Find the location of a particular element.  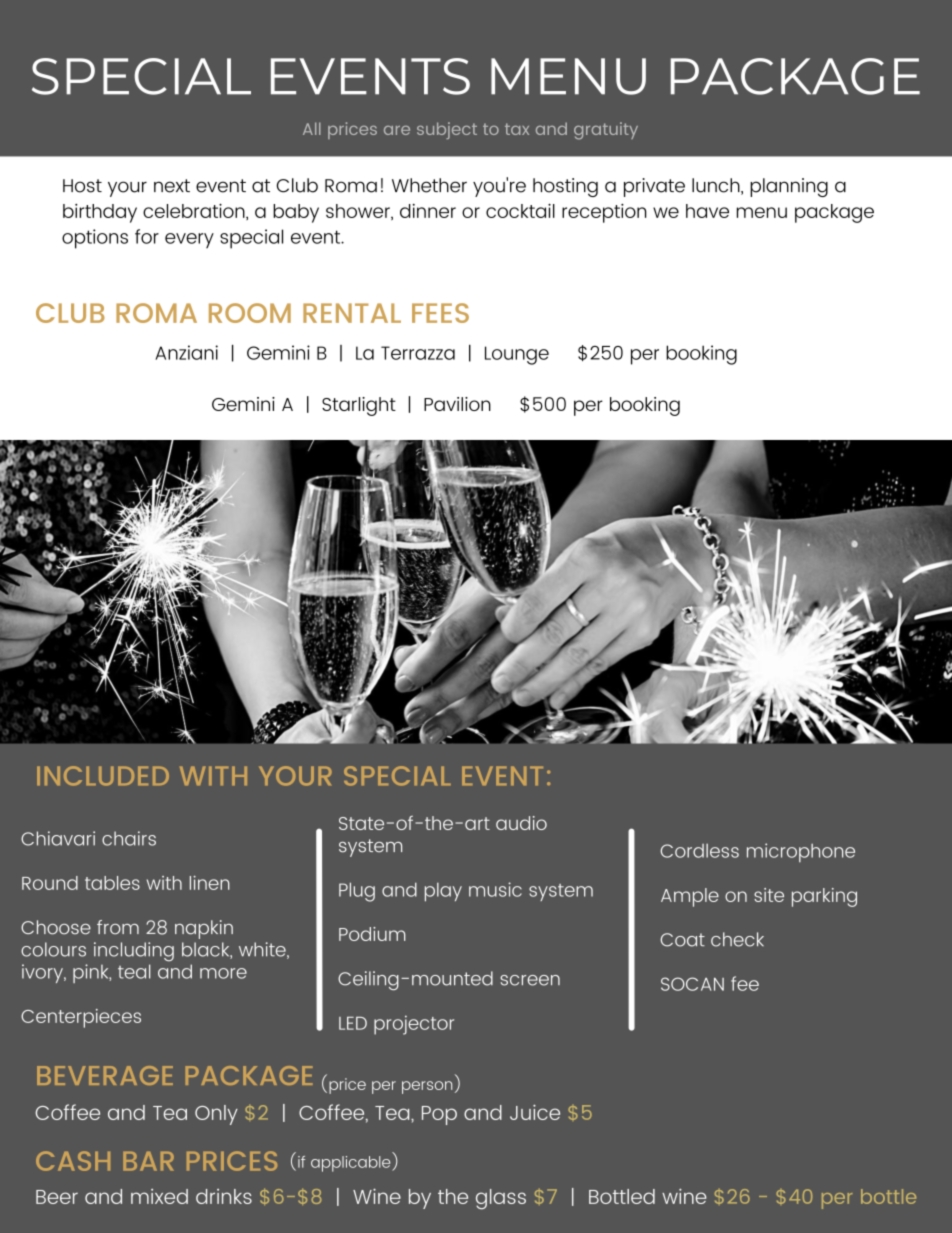

play is located at coordinates (443, 892).
